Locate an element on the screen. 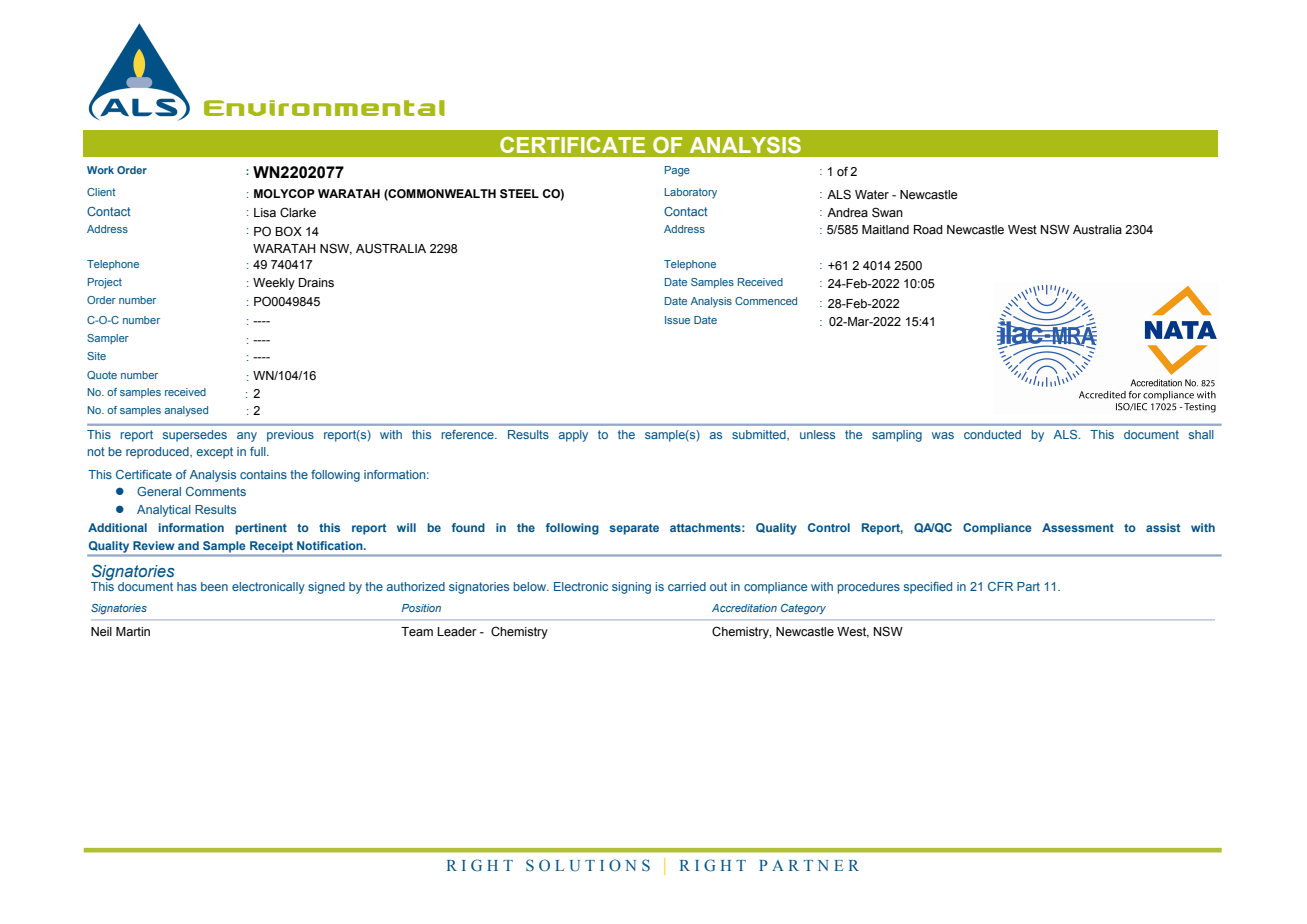 The height and width of the screenshot is (924, 1307). Water is located at coordinates (872, 195).
